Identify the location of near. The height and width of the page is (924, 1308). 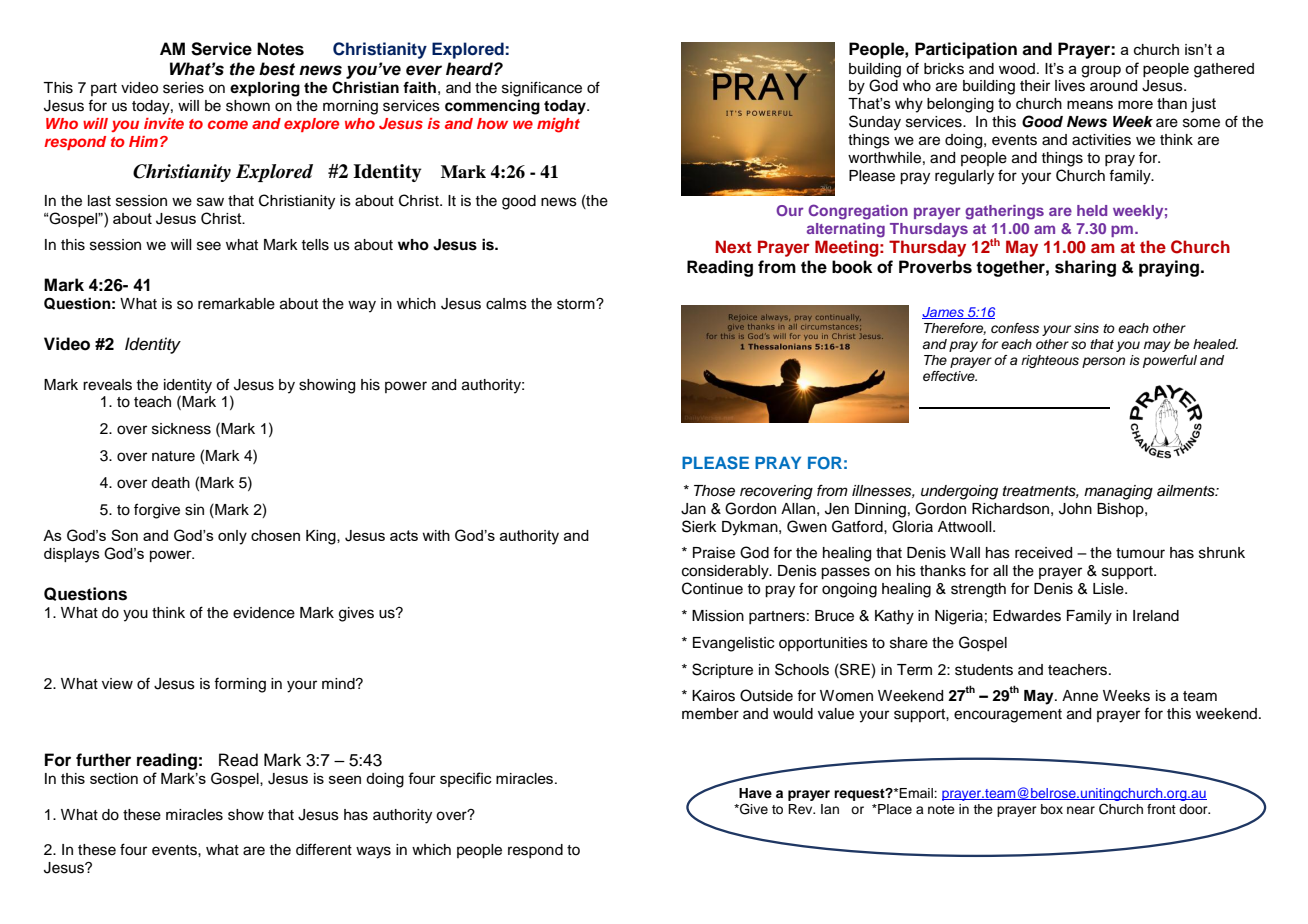
(1081, 810).
